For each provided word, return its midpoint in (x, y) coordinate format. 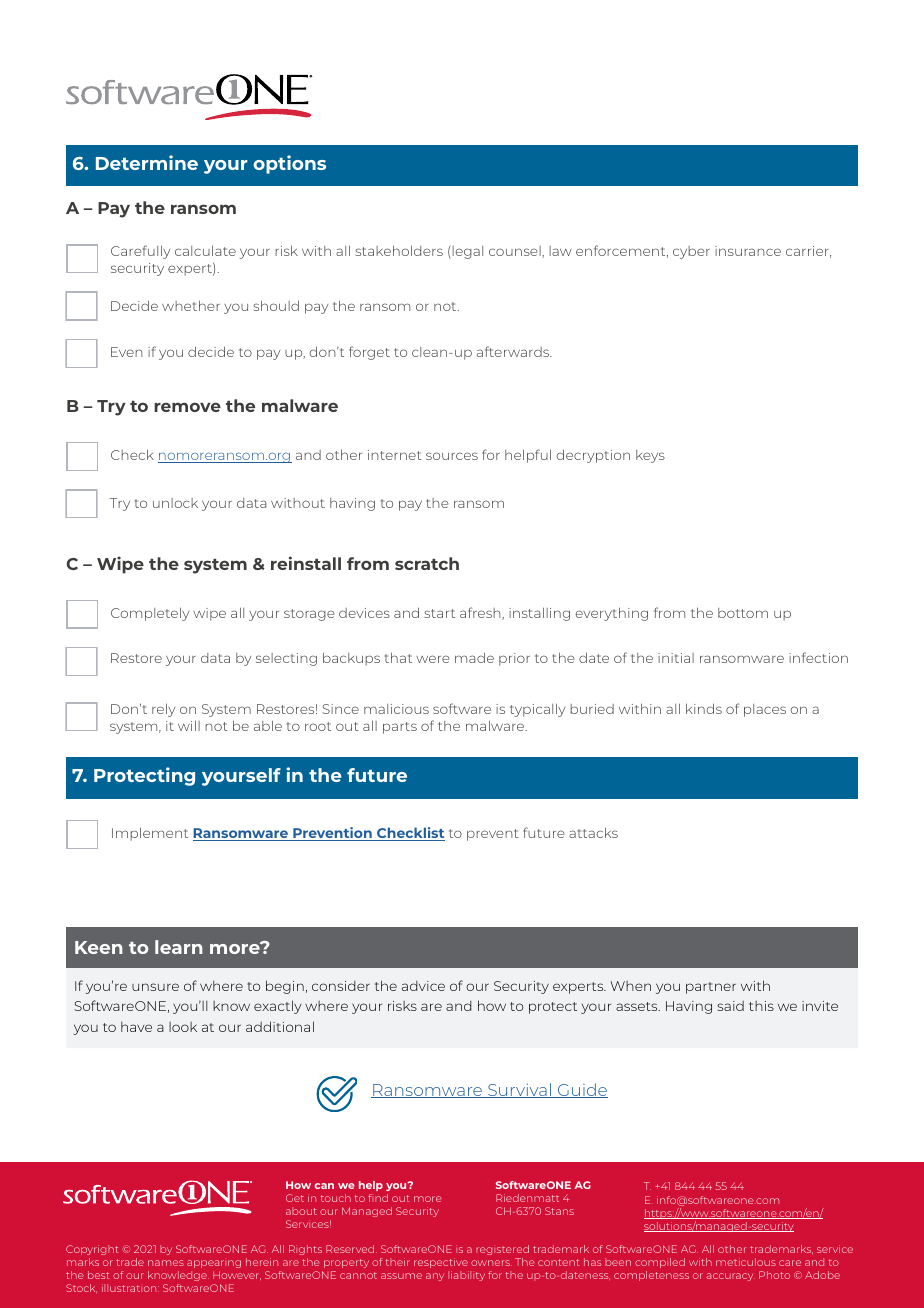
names (166, 1263)
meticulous (746, 1262)
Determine (147, 162)
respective (441, 1263)
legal (466, 252)
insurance (748, 251)
